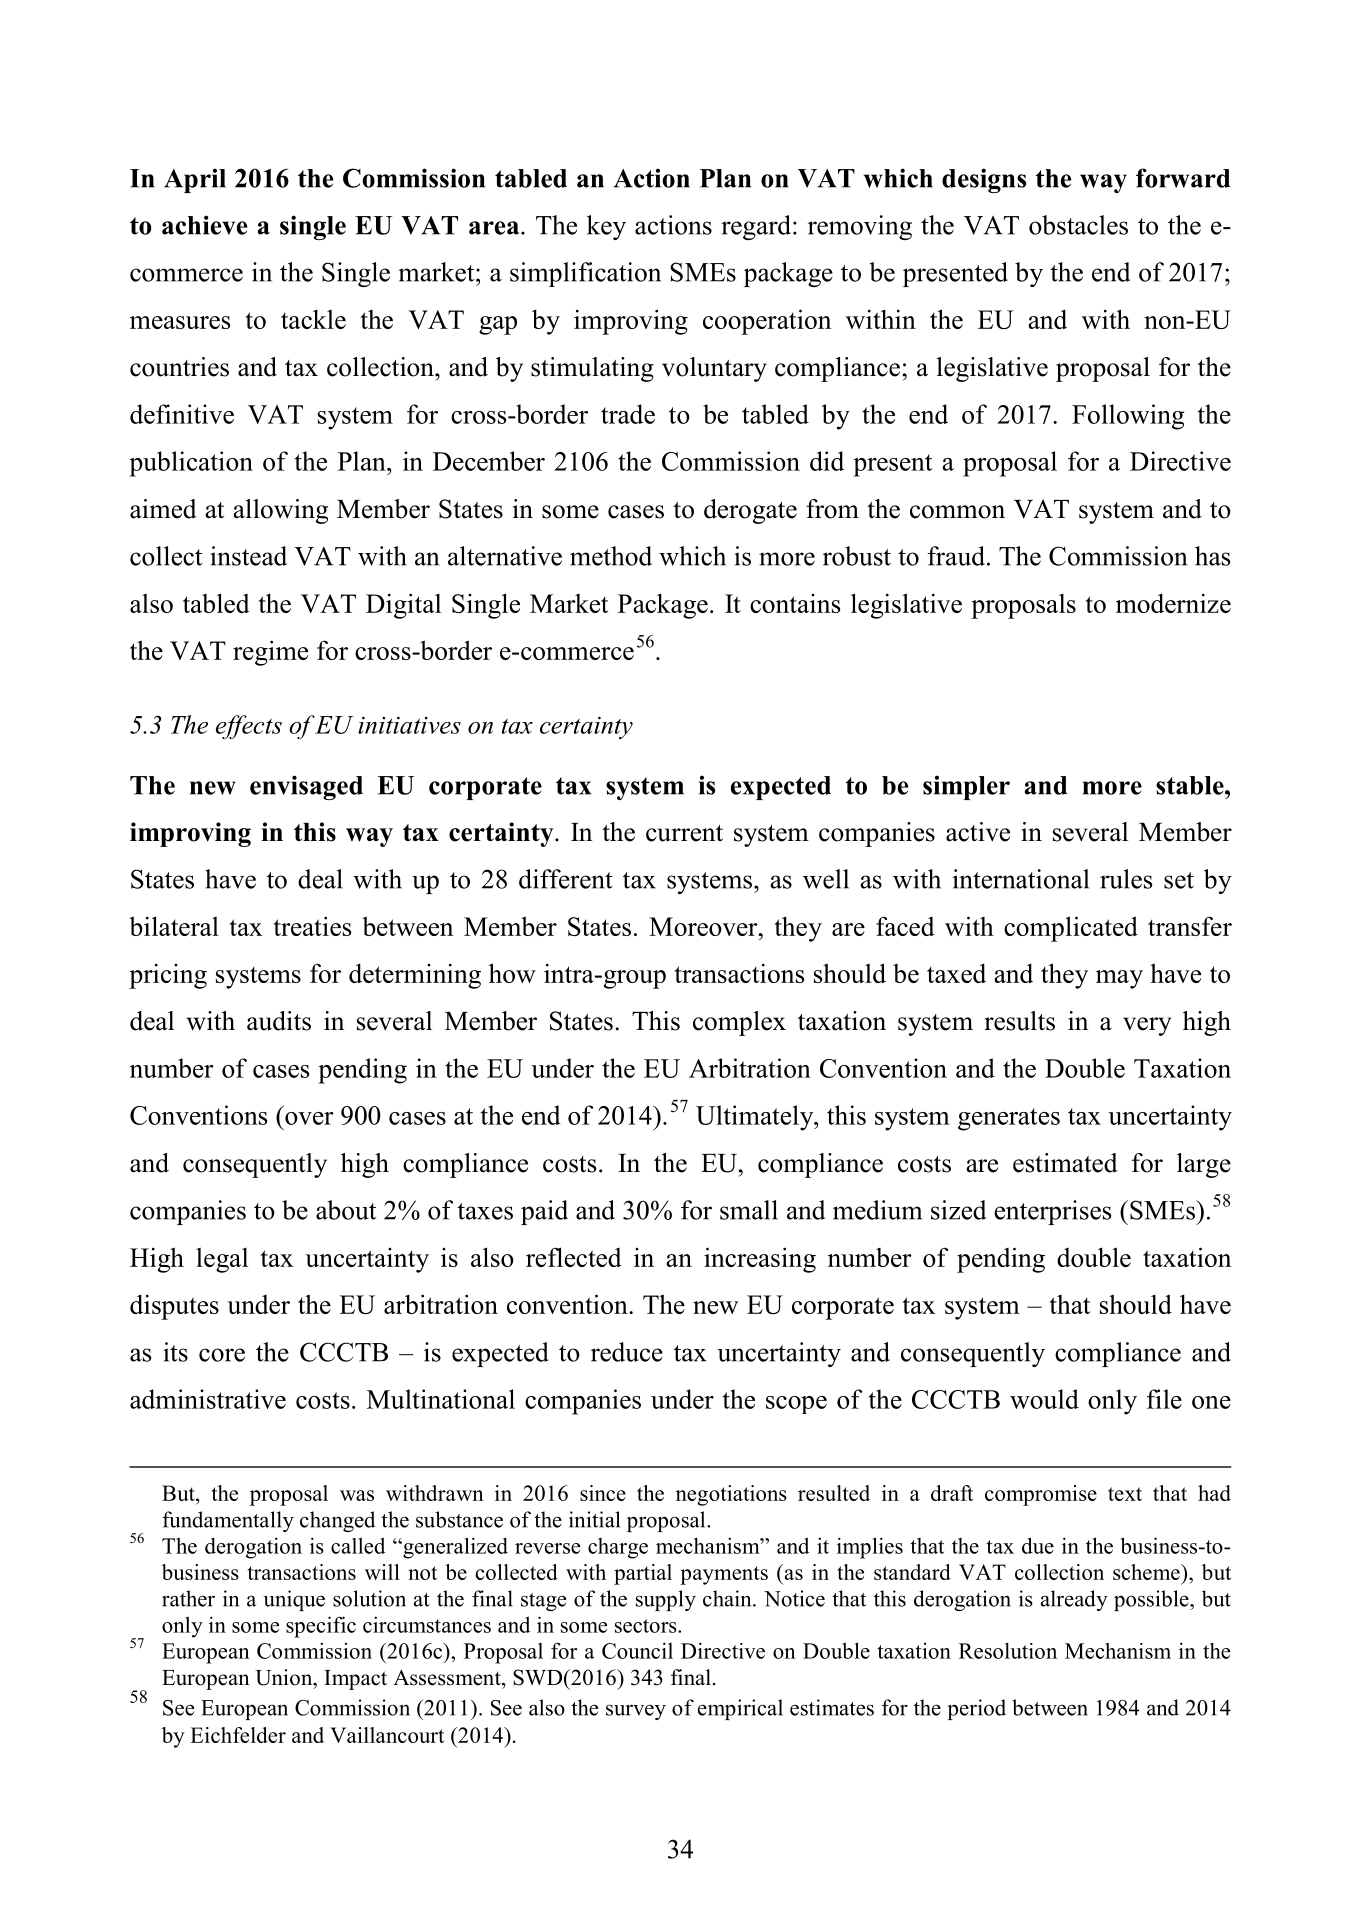 The image size is (1361, 1924). Describe the element at coordinates (1071, 929) in the image. I see `complicated` at that location.
